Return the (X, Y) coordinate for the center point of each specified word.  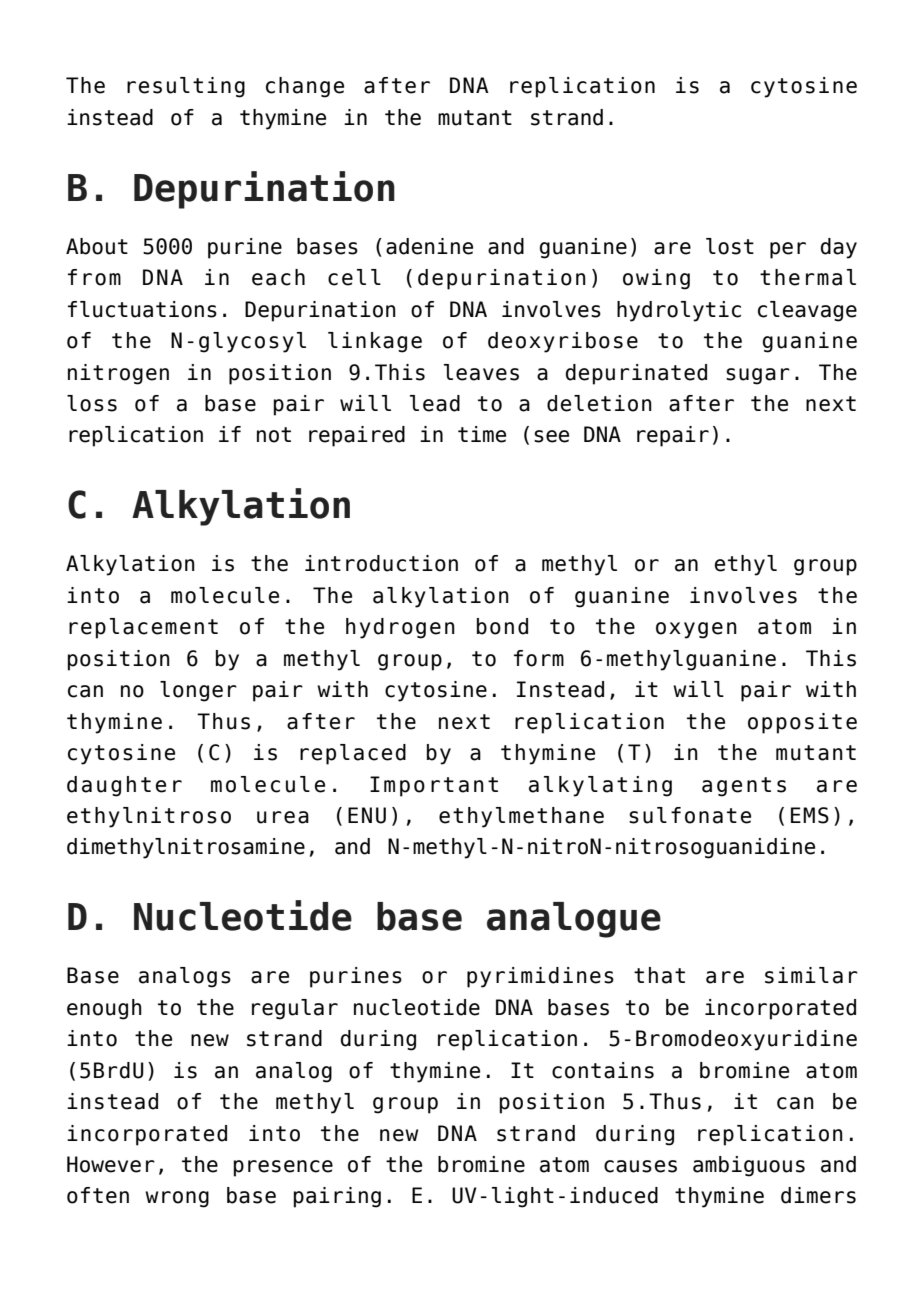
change (305, 87)
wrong (177, 1199)
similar (811, 975)
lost (730, 246)
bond (502, 626)
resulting (186, 87)
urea (283, 817)
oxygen (696, 630)
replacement (143, 628)
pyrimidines (540, 977)
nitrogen (118, 374)
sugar (758, 376)
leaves (481, 372)
